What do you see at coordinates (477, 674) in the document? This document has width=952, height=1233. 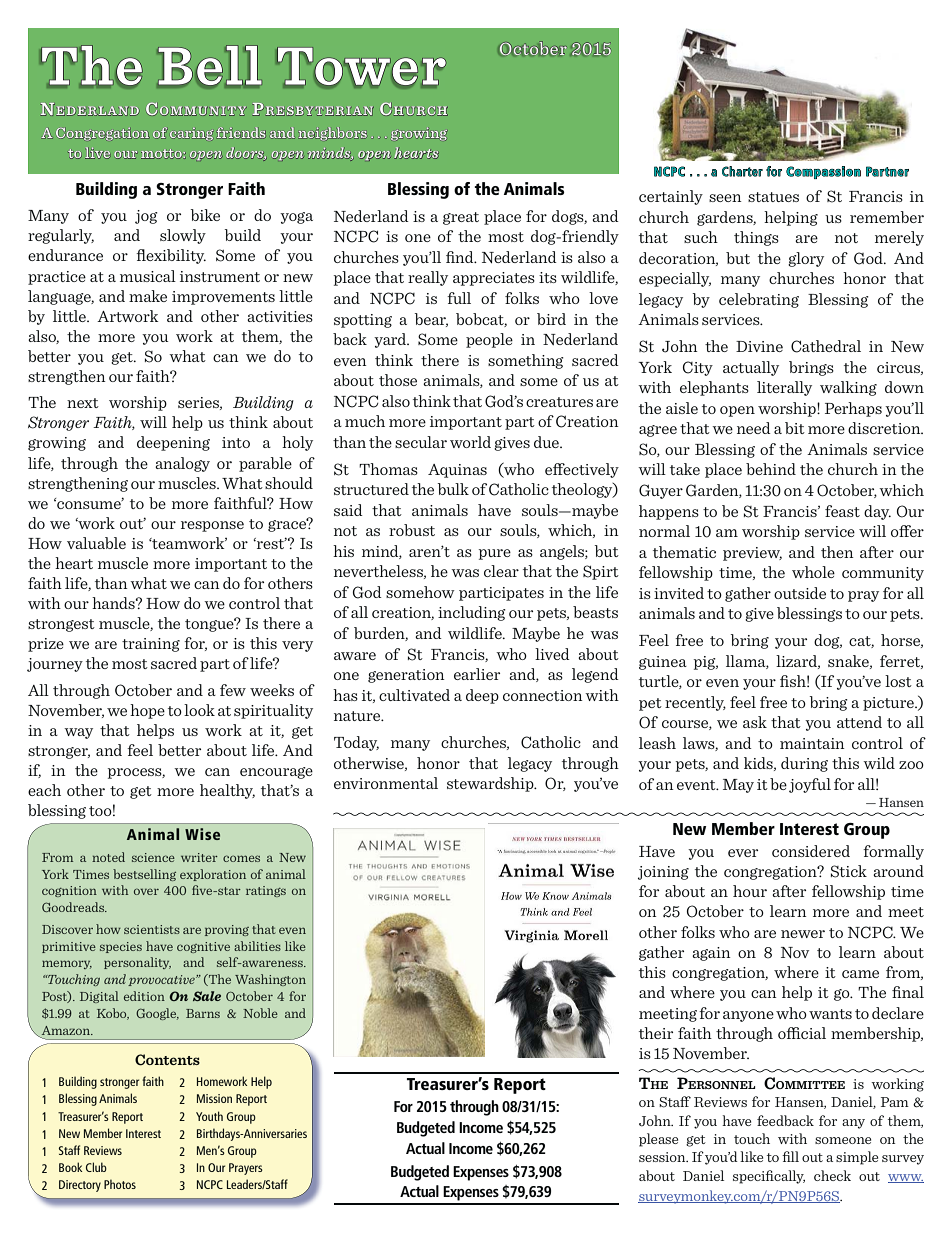 I see `earlier` at bounding box center [477, 674].
